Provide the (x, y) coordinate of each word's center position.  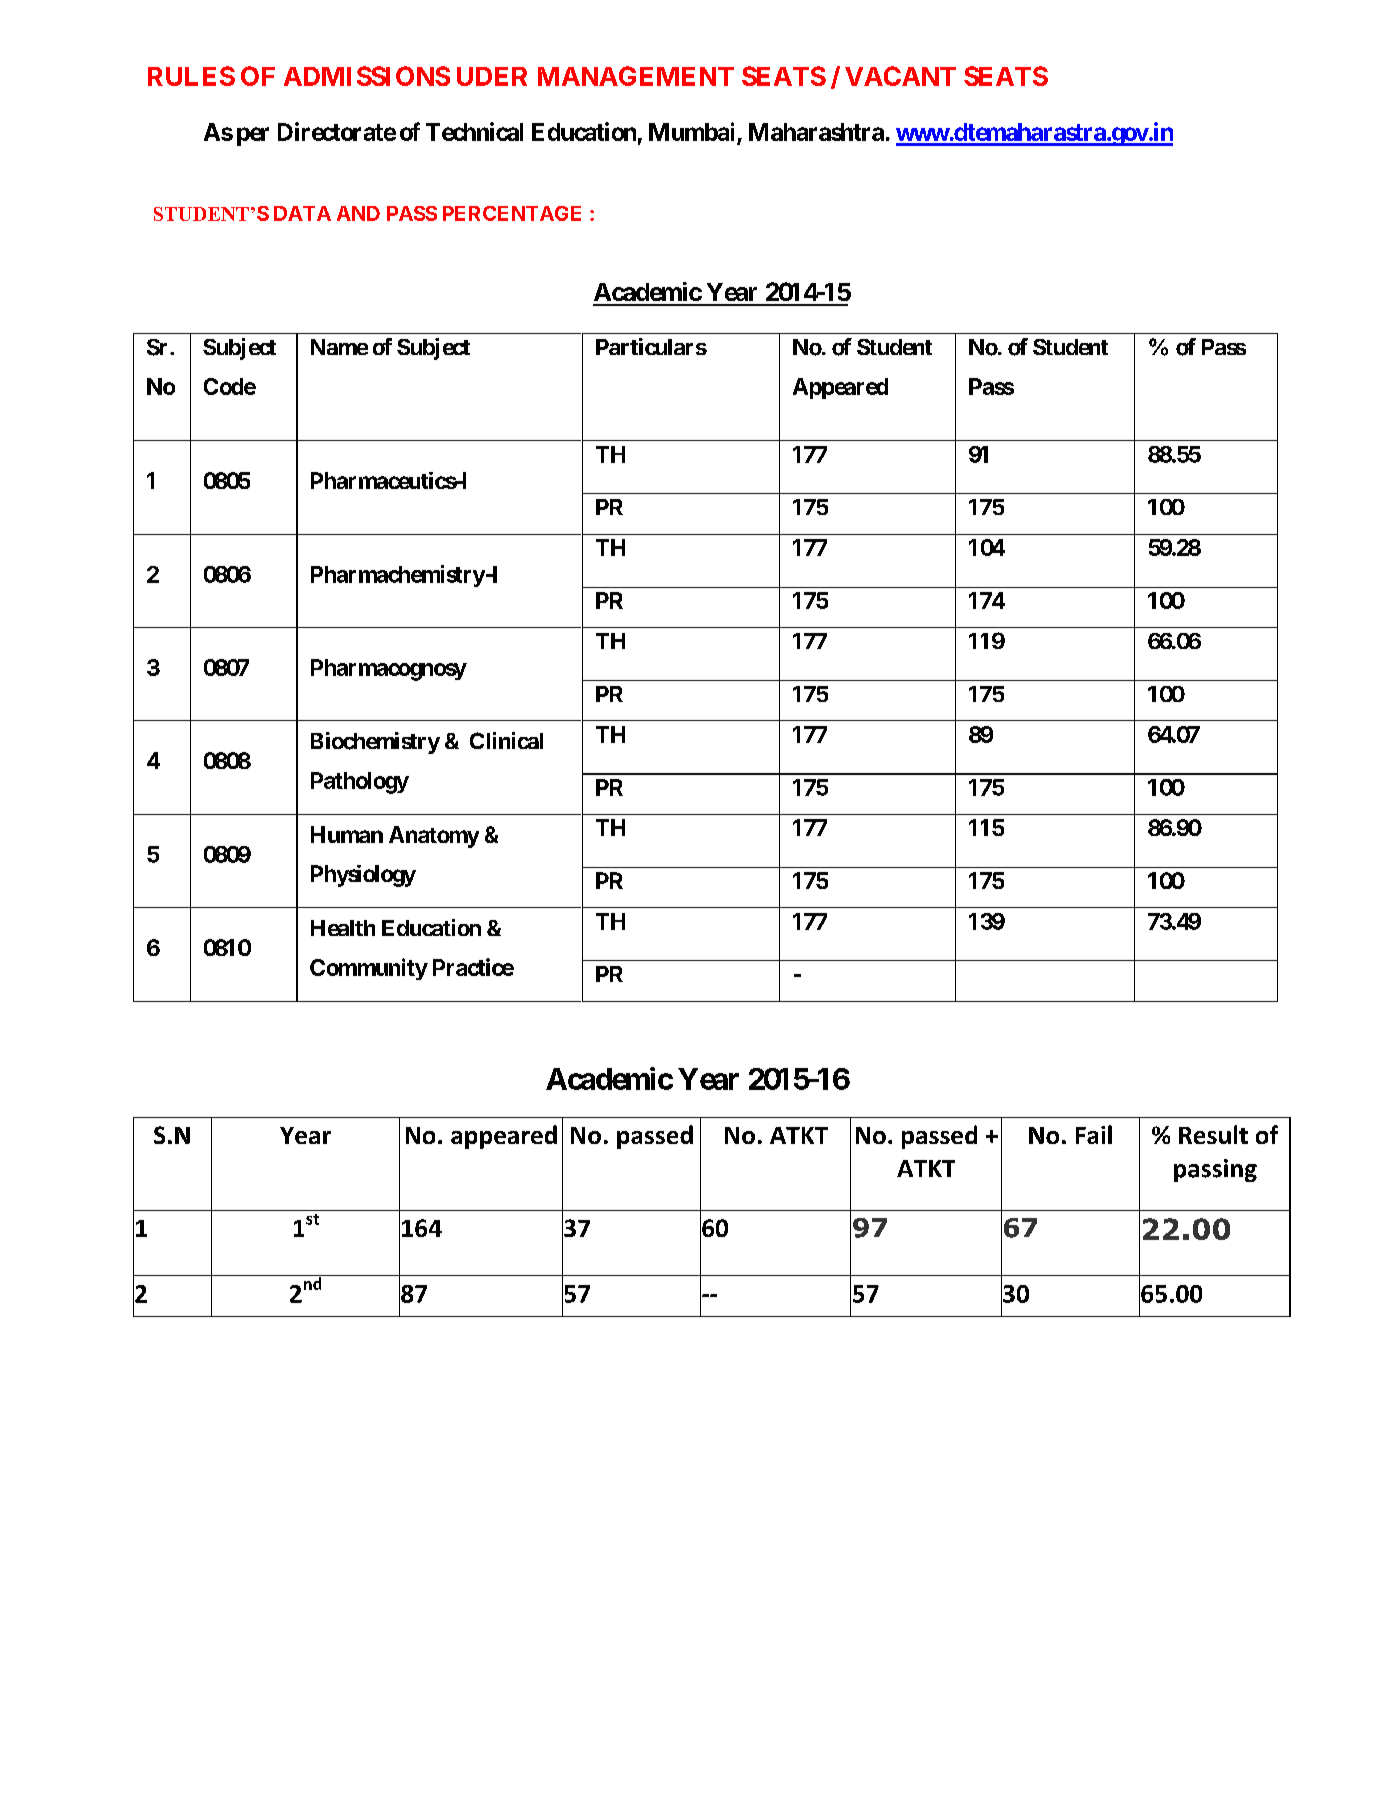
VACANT (900, 76)
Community (369, 969)
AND (358, 213)
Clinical (506, 740)
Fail (1094, 1134)
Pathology (360, 783)
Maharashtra (816, 132)
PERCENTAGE (512, 213)
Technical (474, 131)
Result (1213, 1134)
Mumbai (691, 131)
